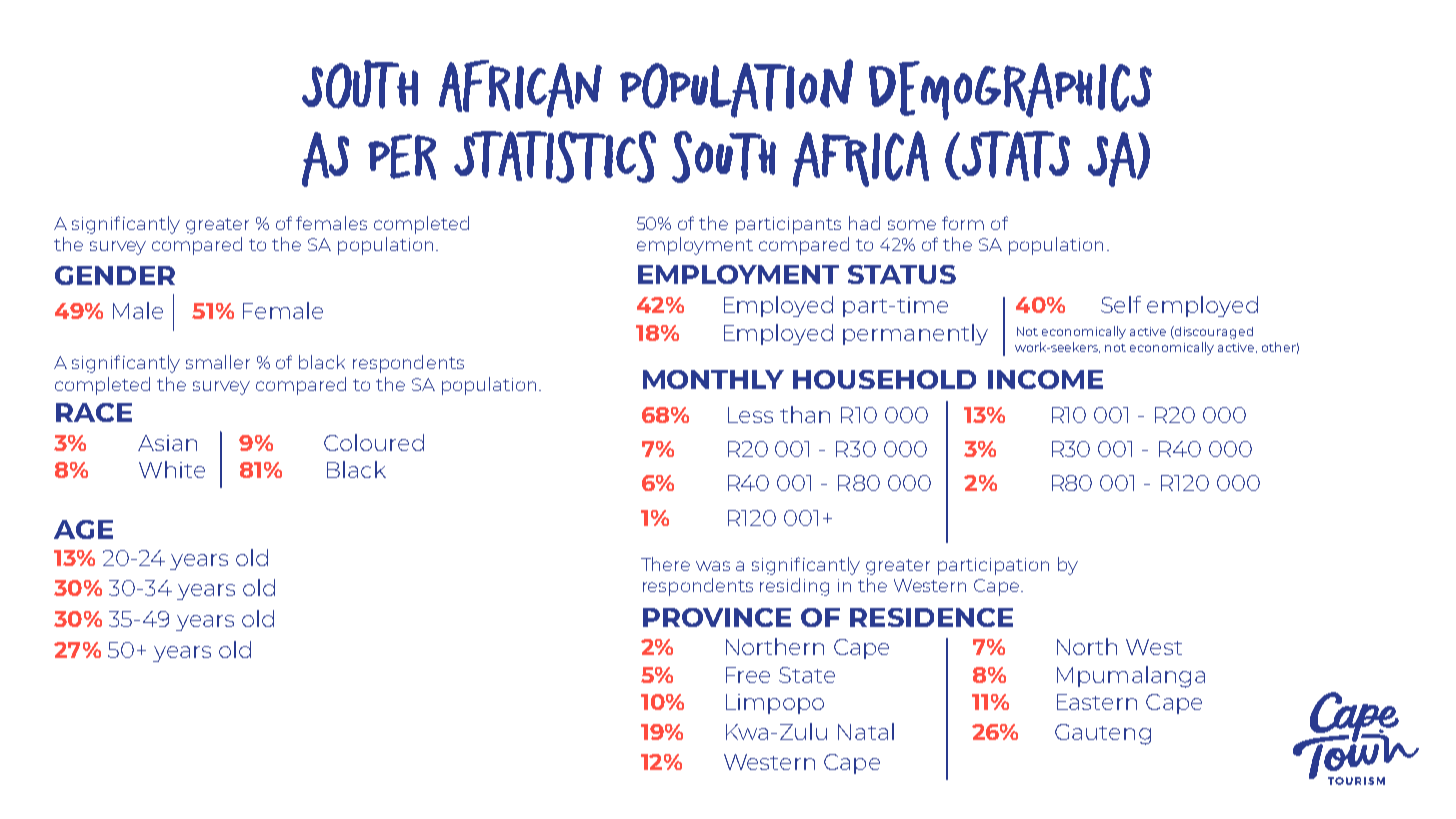 The width and height of the image is (1456, 819). What do you see at coordinates (1045, 379) in the image?
I see `INCOME` at bounding box center [1045, 379].
